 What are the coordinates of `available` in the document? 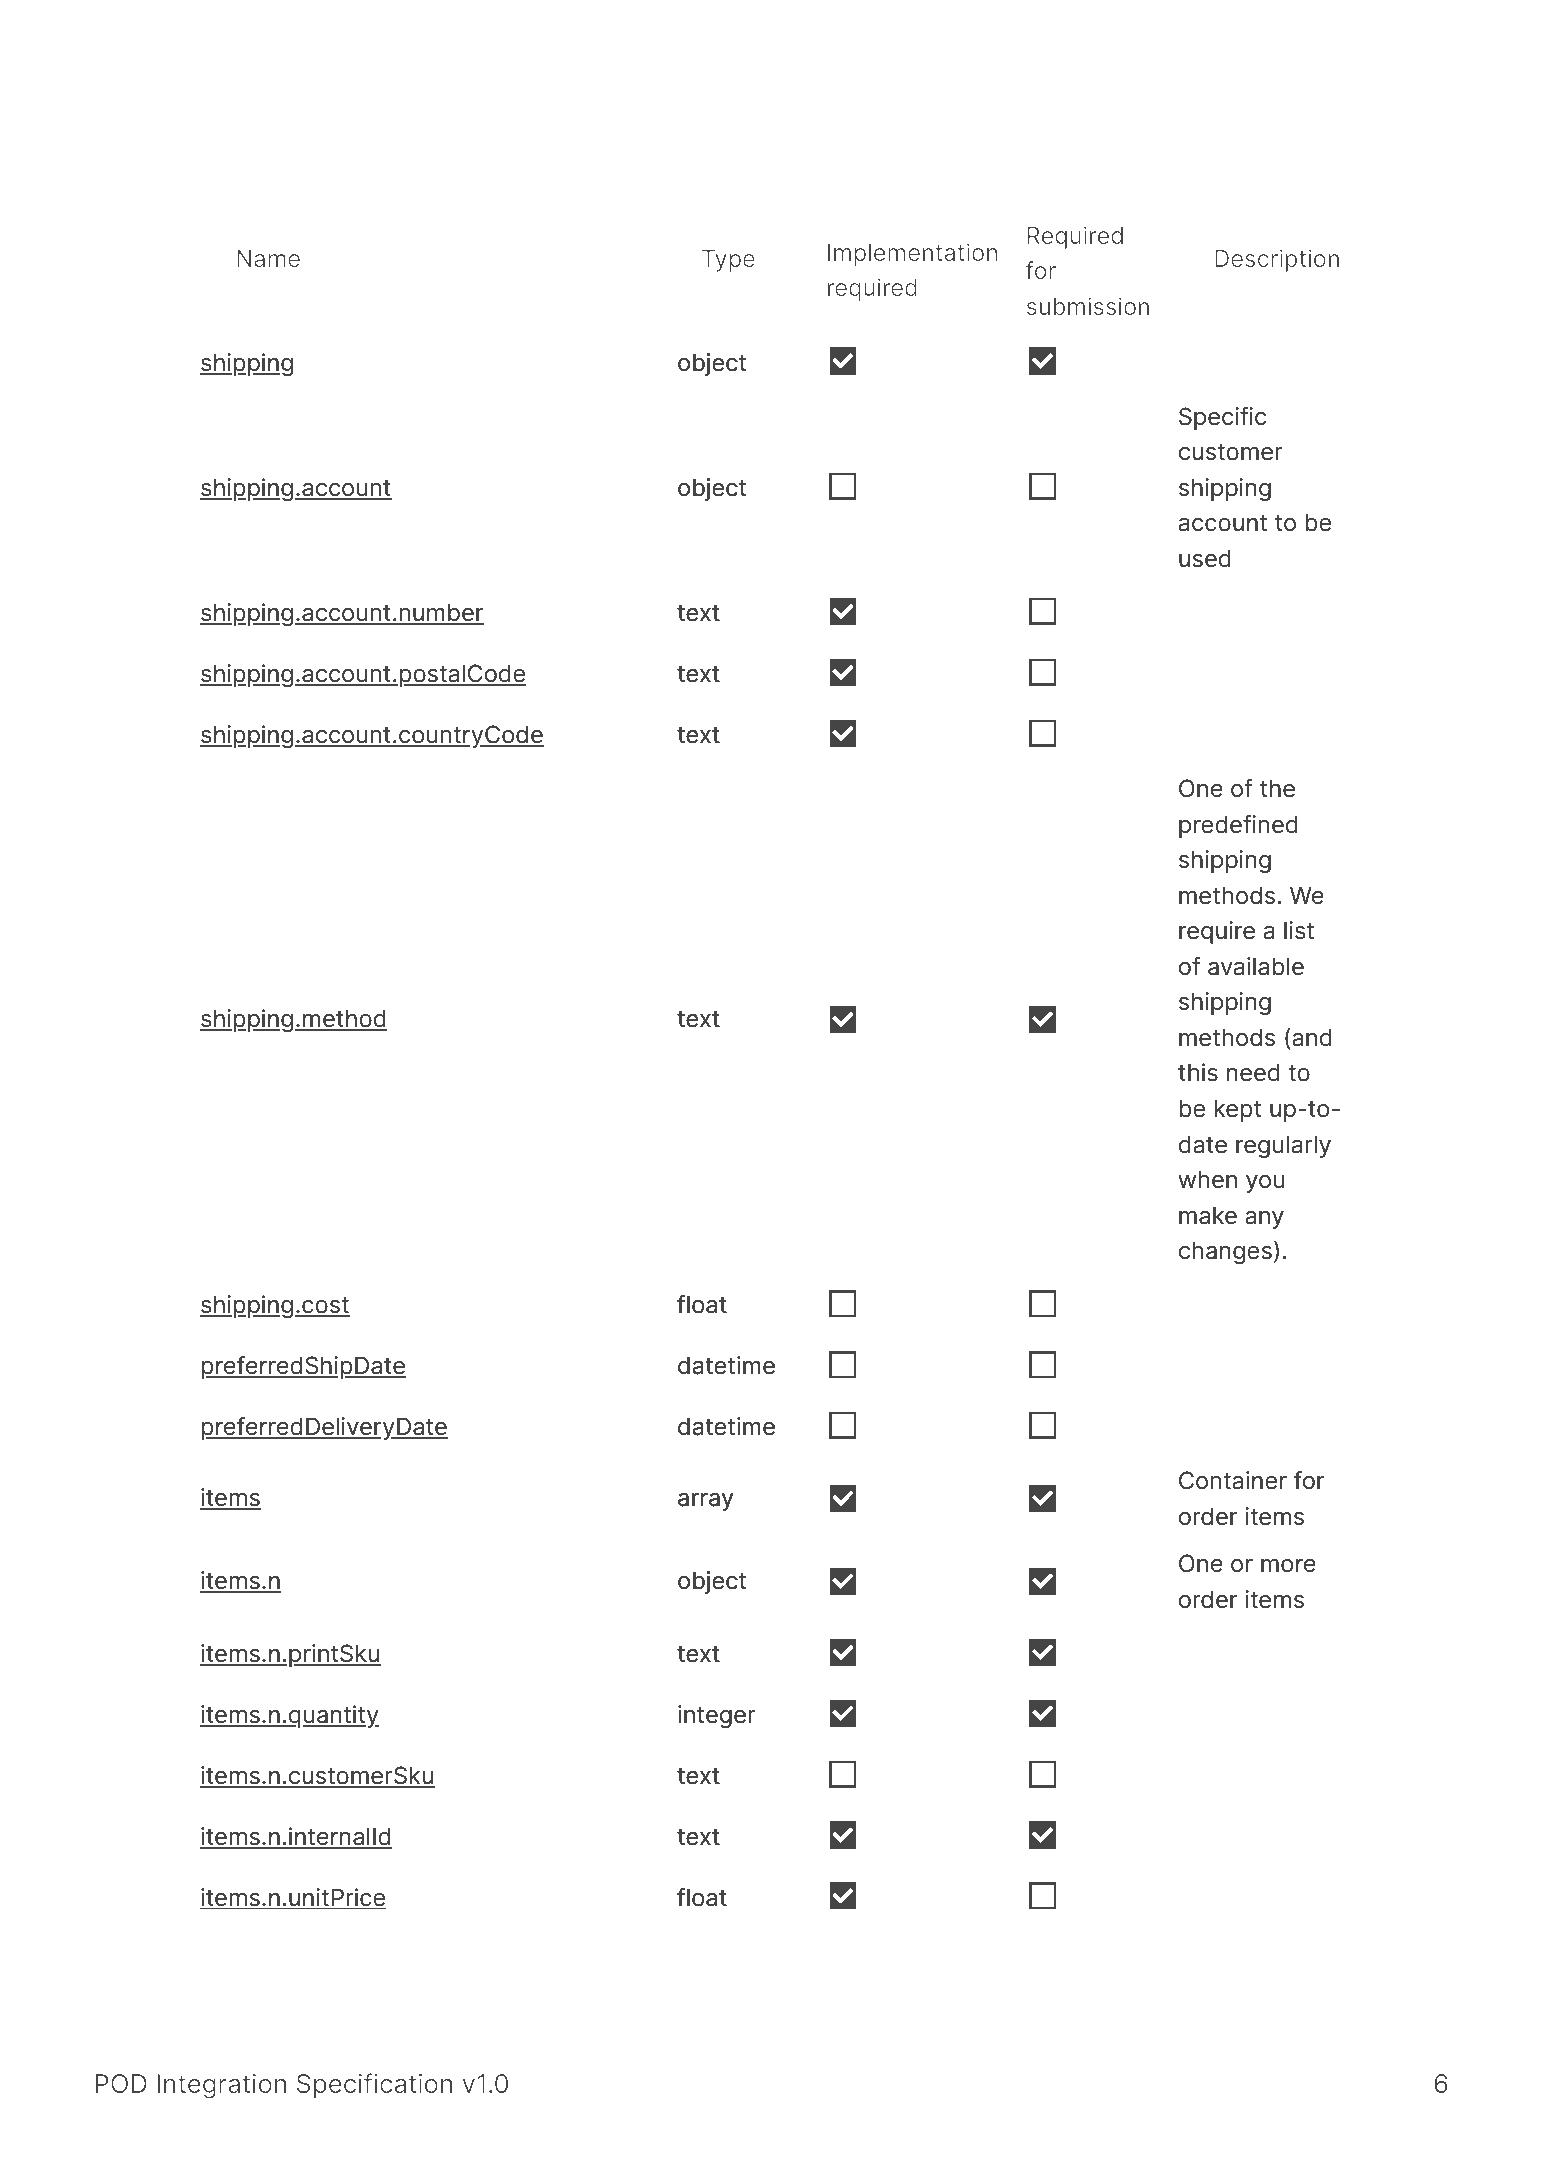 It's located at (1256, 966).
